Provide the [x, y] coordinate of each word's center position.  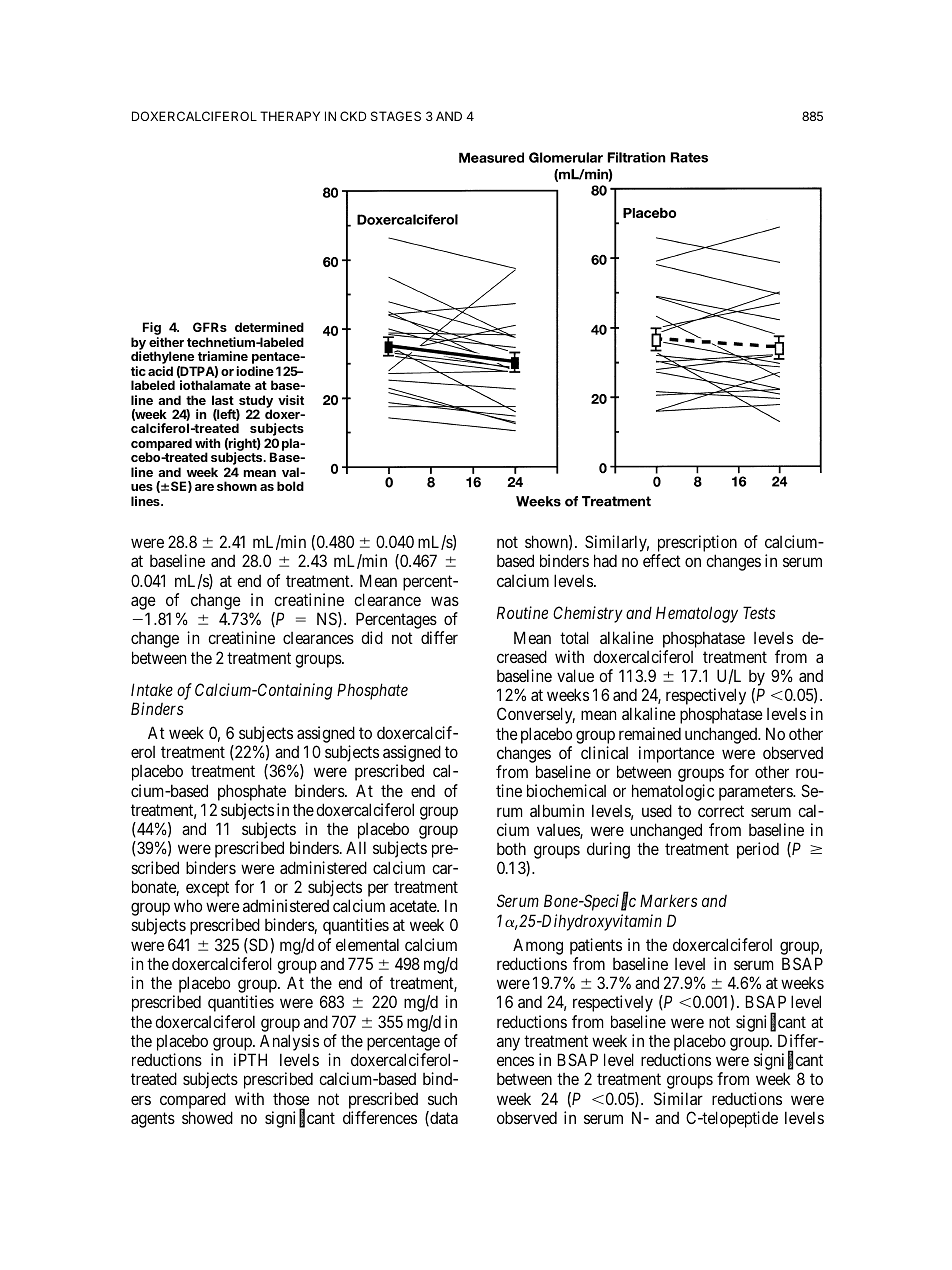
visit [291, 400]
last [223, 400]
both [511, 848]
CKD [353, 116]
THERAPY [290, 116]
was [445, 601]
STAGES [396, 116]
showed [207, 1117]
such [442, 1099]
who [188, 905]
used [657, 810]
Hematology [697, 614]
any [508, 1044]
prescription [697, 545]
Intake [152, 689]
